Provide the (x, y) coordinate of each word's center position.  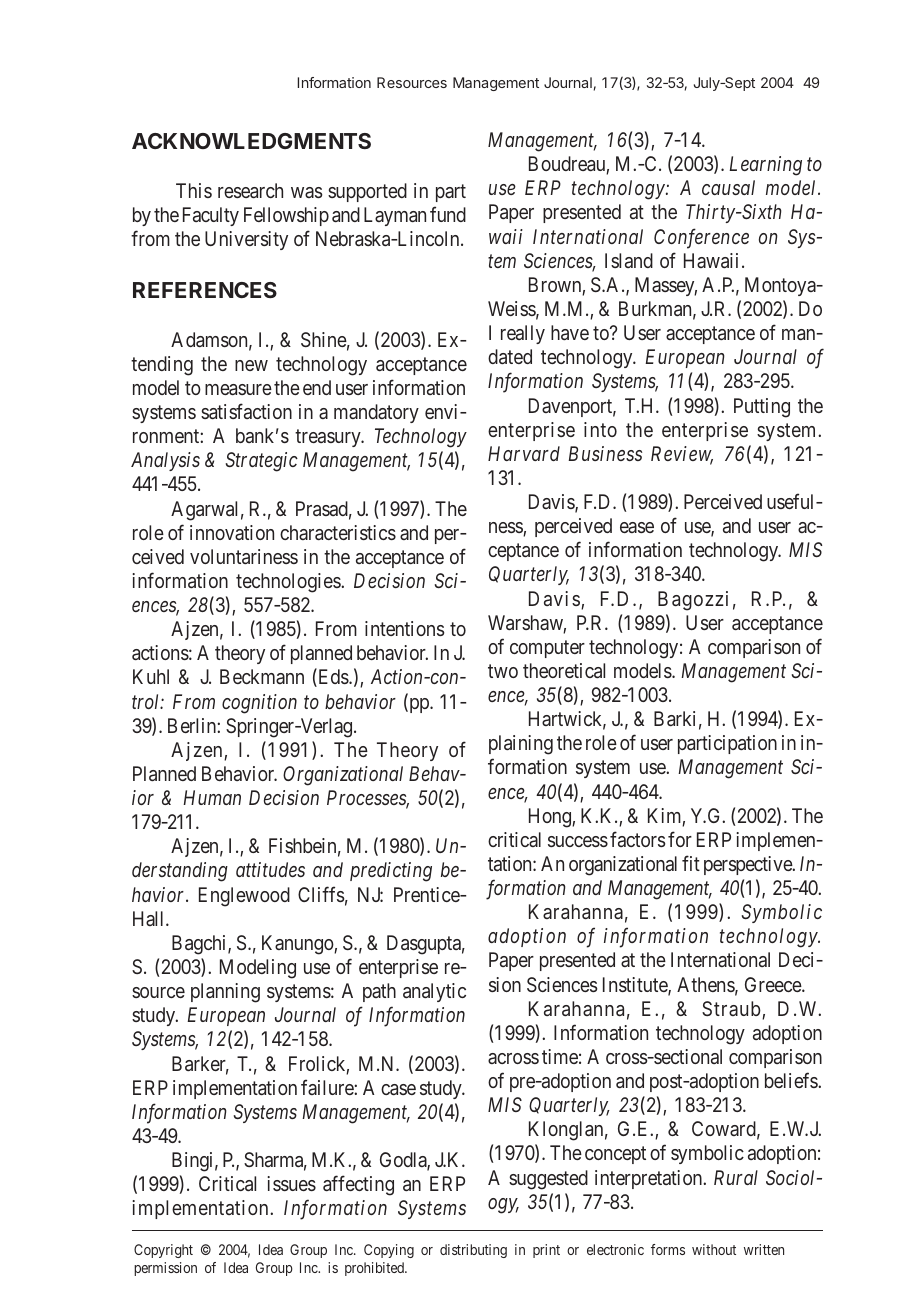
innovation (232, 532)
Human (212, 797)
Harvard (524, 453)
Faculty (211, 216)
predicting (391, 872)
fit (691, 863)
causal (728, 187)
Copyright (163, 1251)
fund (448, 214)
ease (637, 527)
